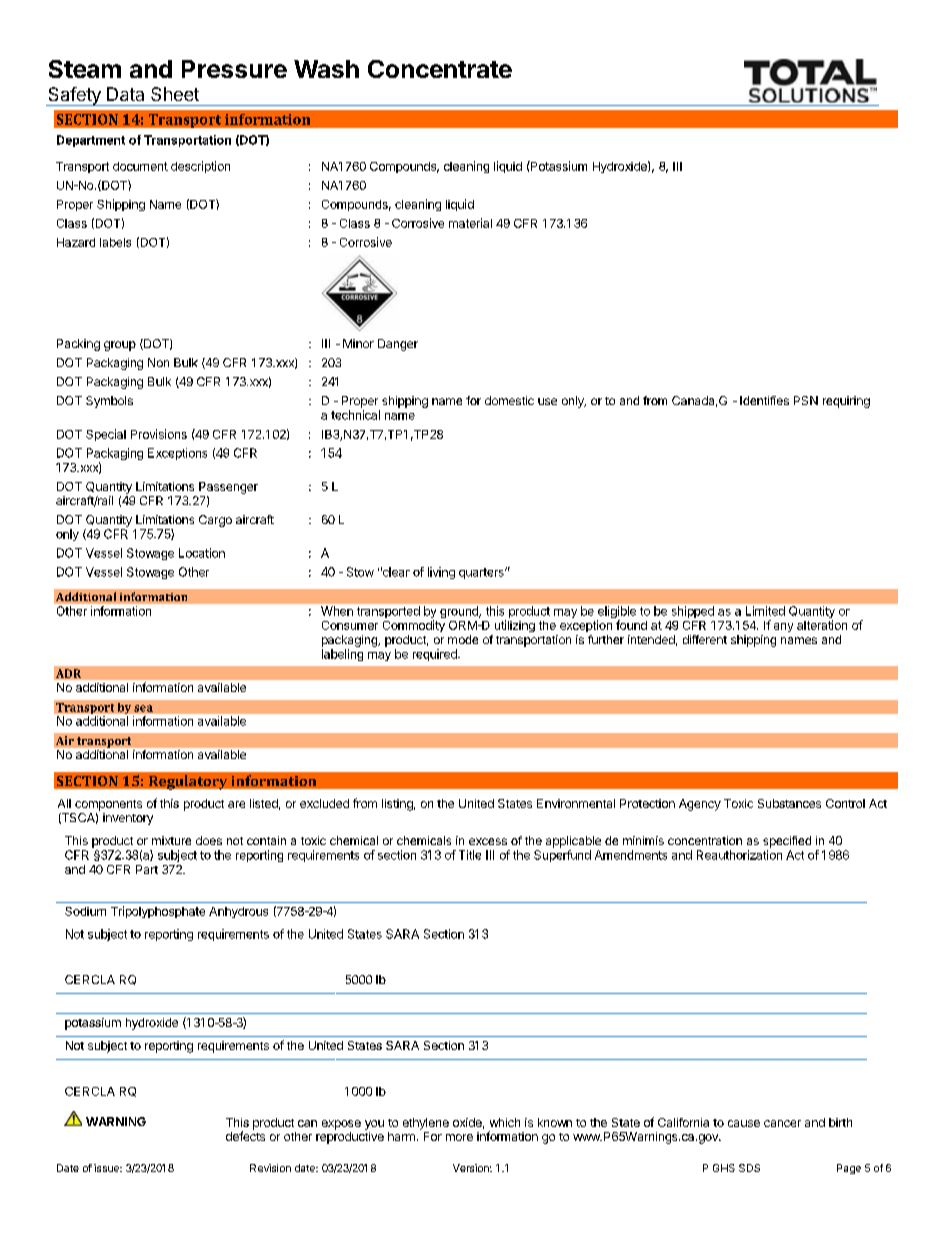 This page has width=952, height=1233. Describe the element at coordinates (789, 803) in the page. I see `Substances` at that location.
